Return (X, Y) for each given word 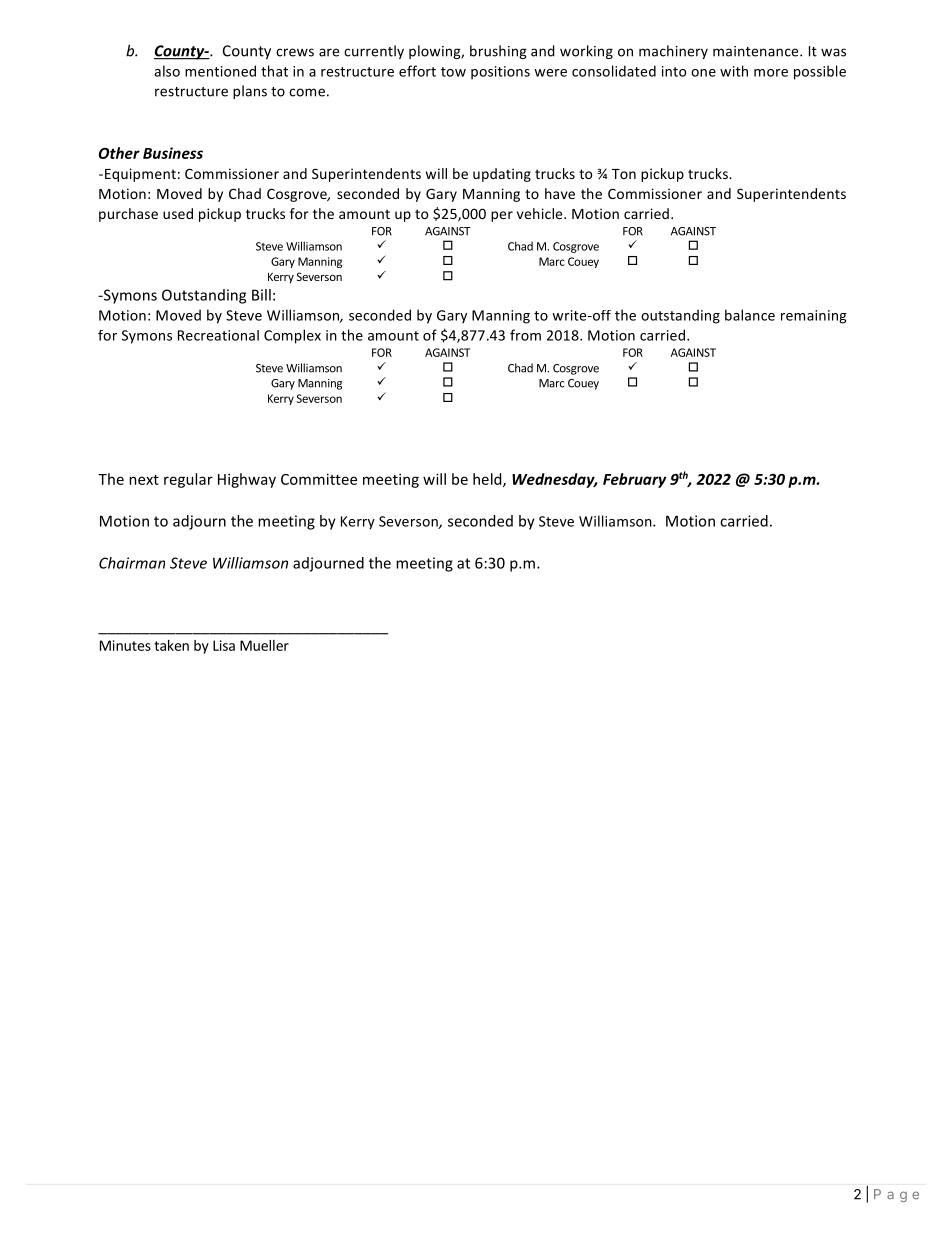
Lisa (224, 645)
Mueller (264, 645)
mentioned (220, 71)
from (525, 335)
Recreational (218, 335)
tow (453, 72)
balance (750, 315)
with (734, 71)
